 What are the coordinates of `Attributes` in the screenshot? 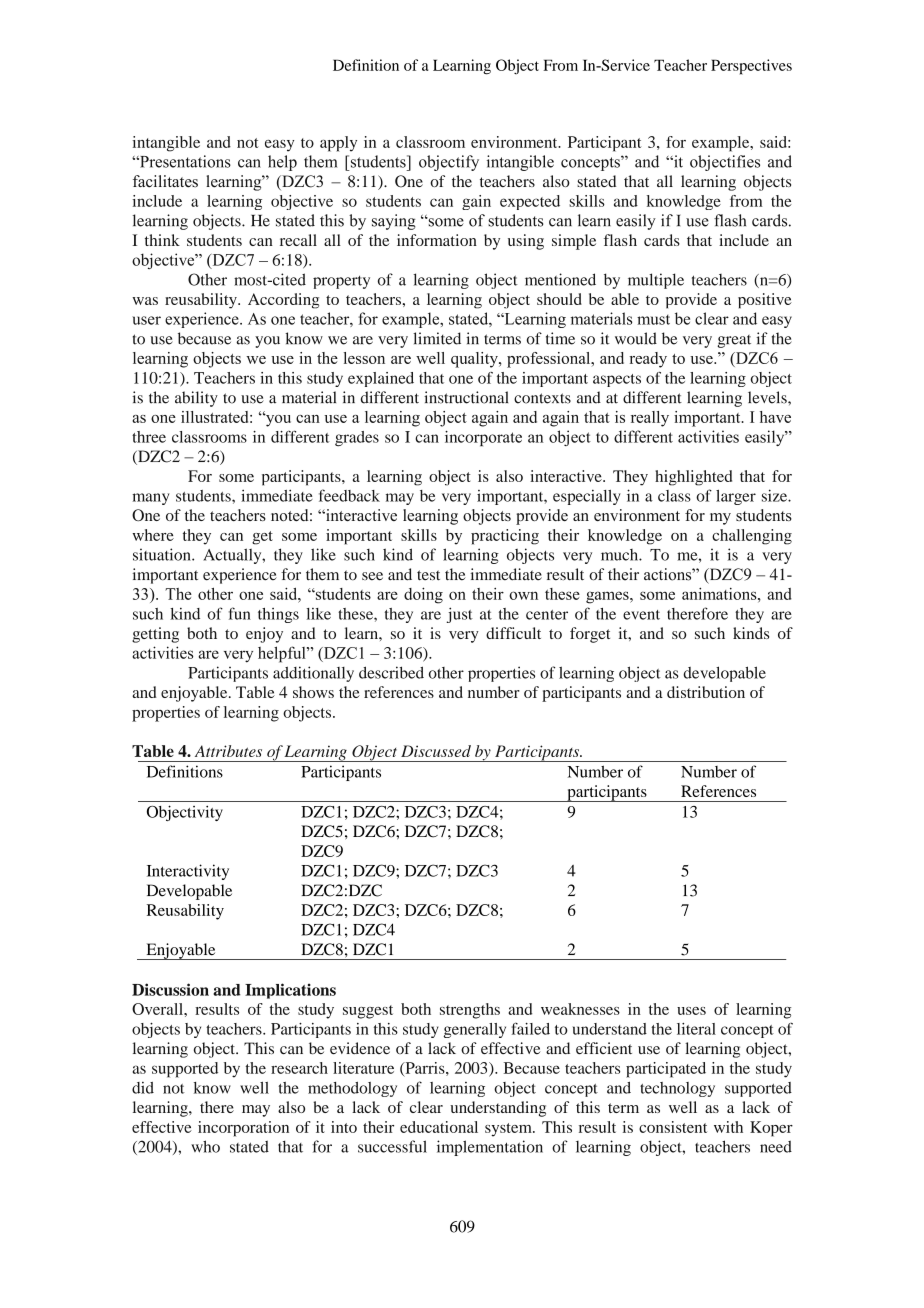 It's located at (228, 751).
